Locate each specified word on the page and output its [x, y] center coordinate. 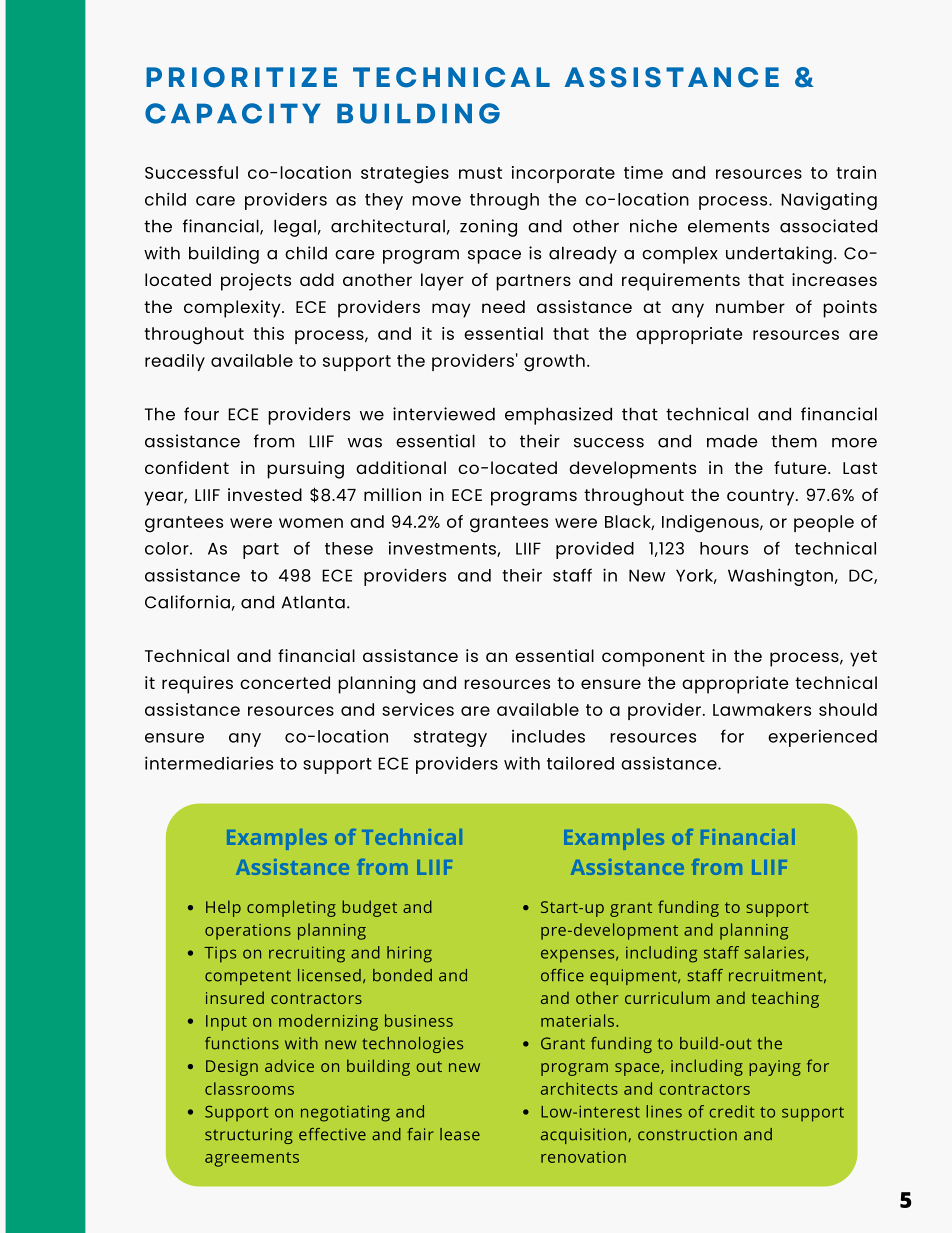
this [268, 333]
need [503, 306]
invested [265, 494]
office [562, 975]
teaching [785, 999]
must [480, 173]
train [856, 172]
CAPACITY [233, 113]
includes [548, 736]
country [762, 497]
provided [595, 550]
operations [248, 932]
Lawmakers [762, 709]
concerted [285, 682]
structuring [249, 1136]
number [750, 306]
